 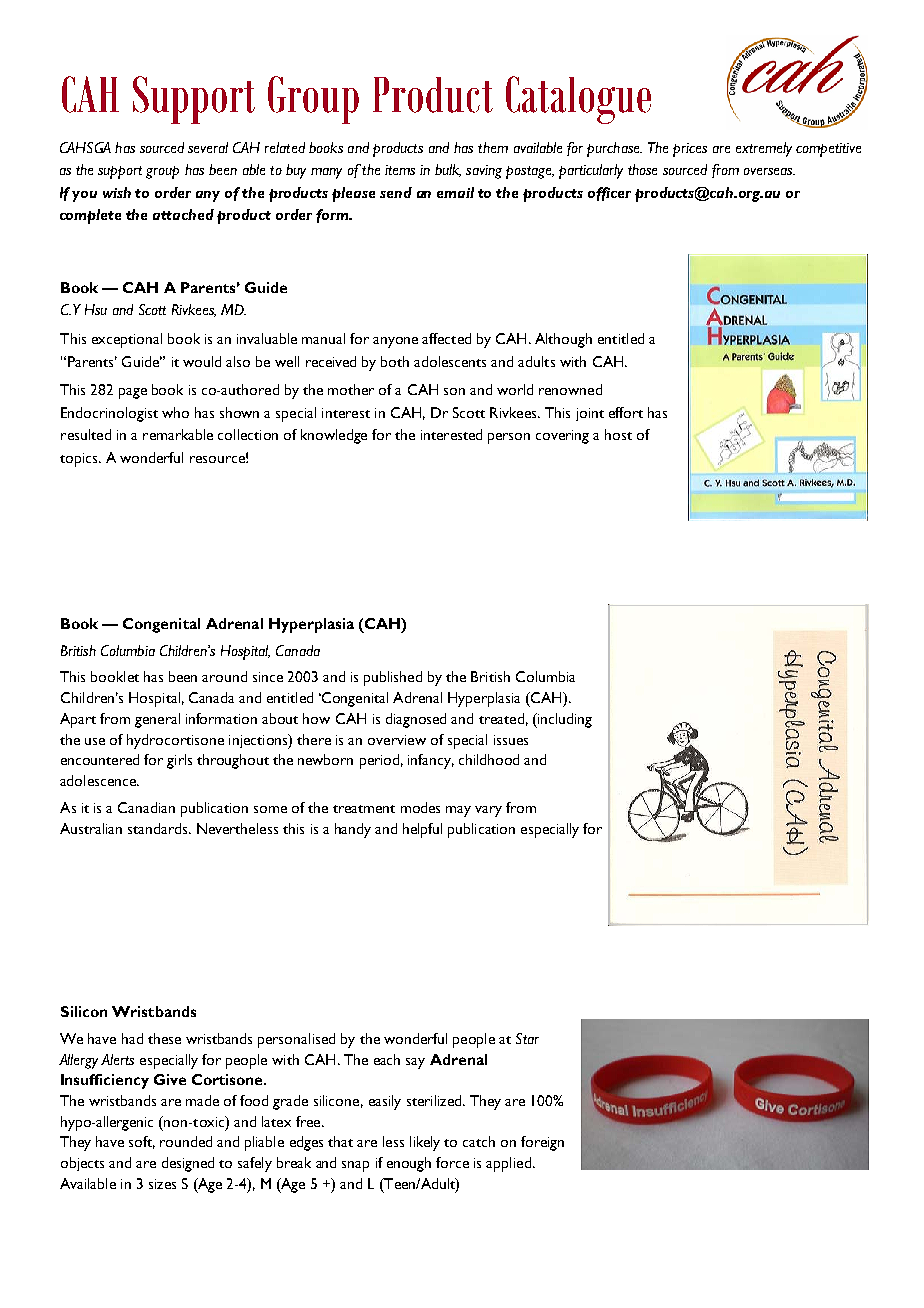 I want to click on force, so click(x=452, y=1162).
